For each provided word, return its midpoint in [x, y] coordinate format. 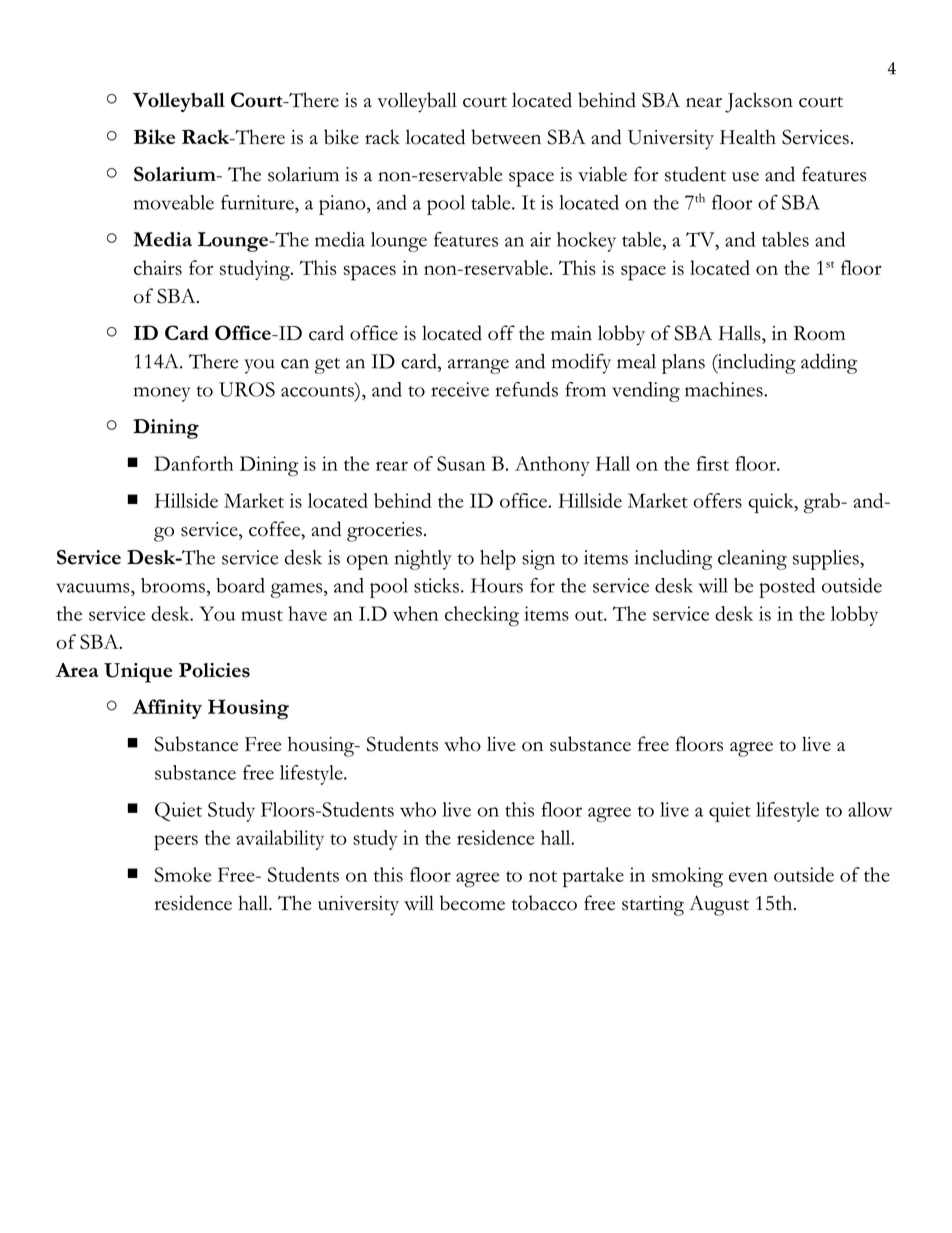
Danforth [194, 463]
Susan [461, 463]
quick [772, 503]
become [472, 903]
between [506, 137]
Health [748, 137]
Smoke [183, 874]
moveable [174, 202]
